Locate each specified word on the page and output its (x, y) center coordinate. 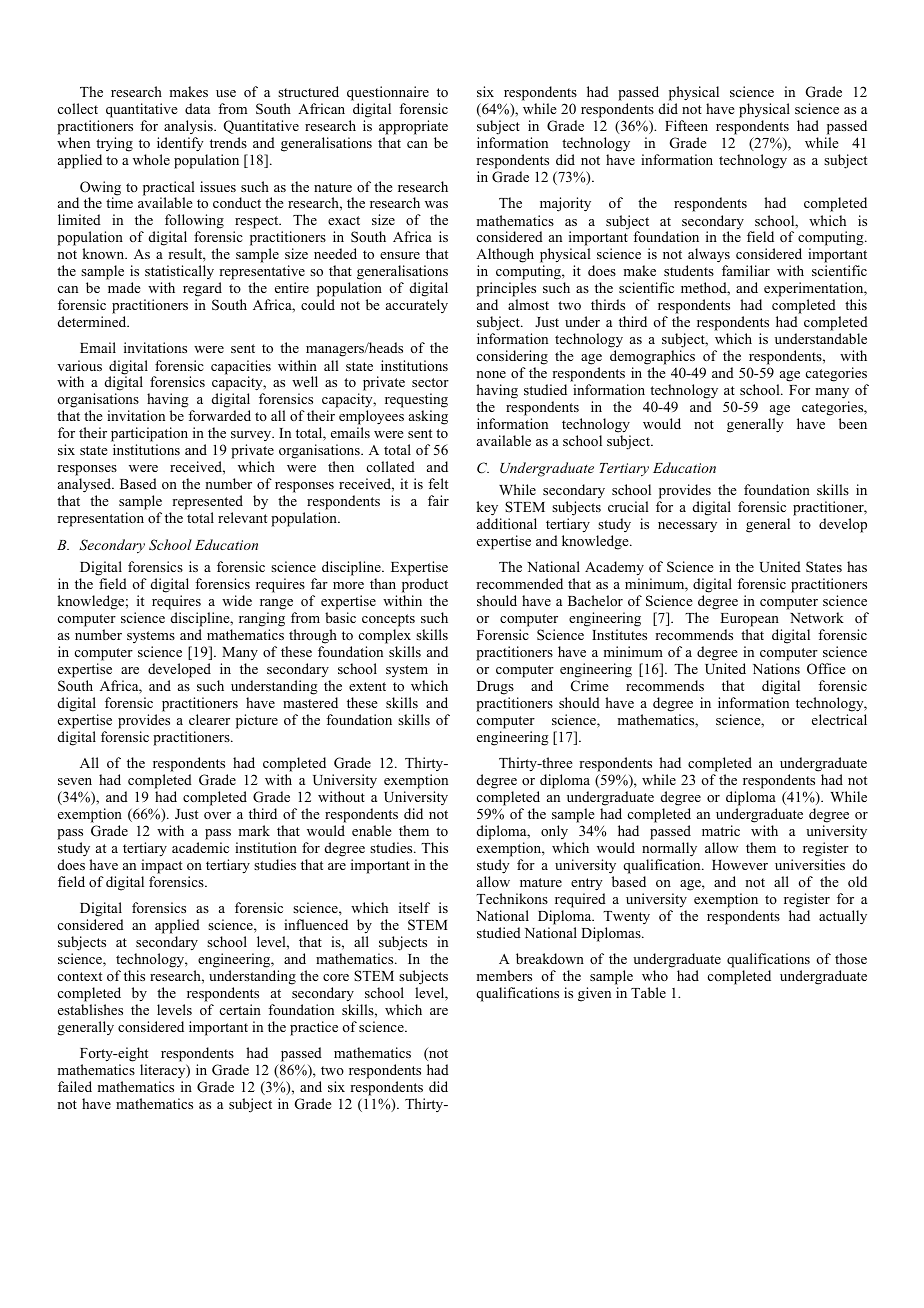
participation (149, 436)
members (504, 975)
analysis (189, 127)
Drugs (495, 688)
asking (428, 417)
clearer (209, 719)
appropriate (413, 127)
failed (75, 1086)
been (853, 423)
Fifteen (686, 125)
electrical (839, 719)
